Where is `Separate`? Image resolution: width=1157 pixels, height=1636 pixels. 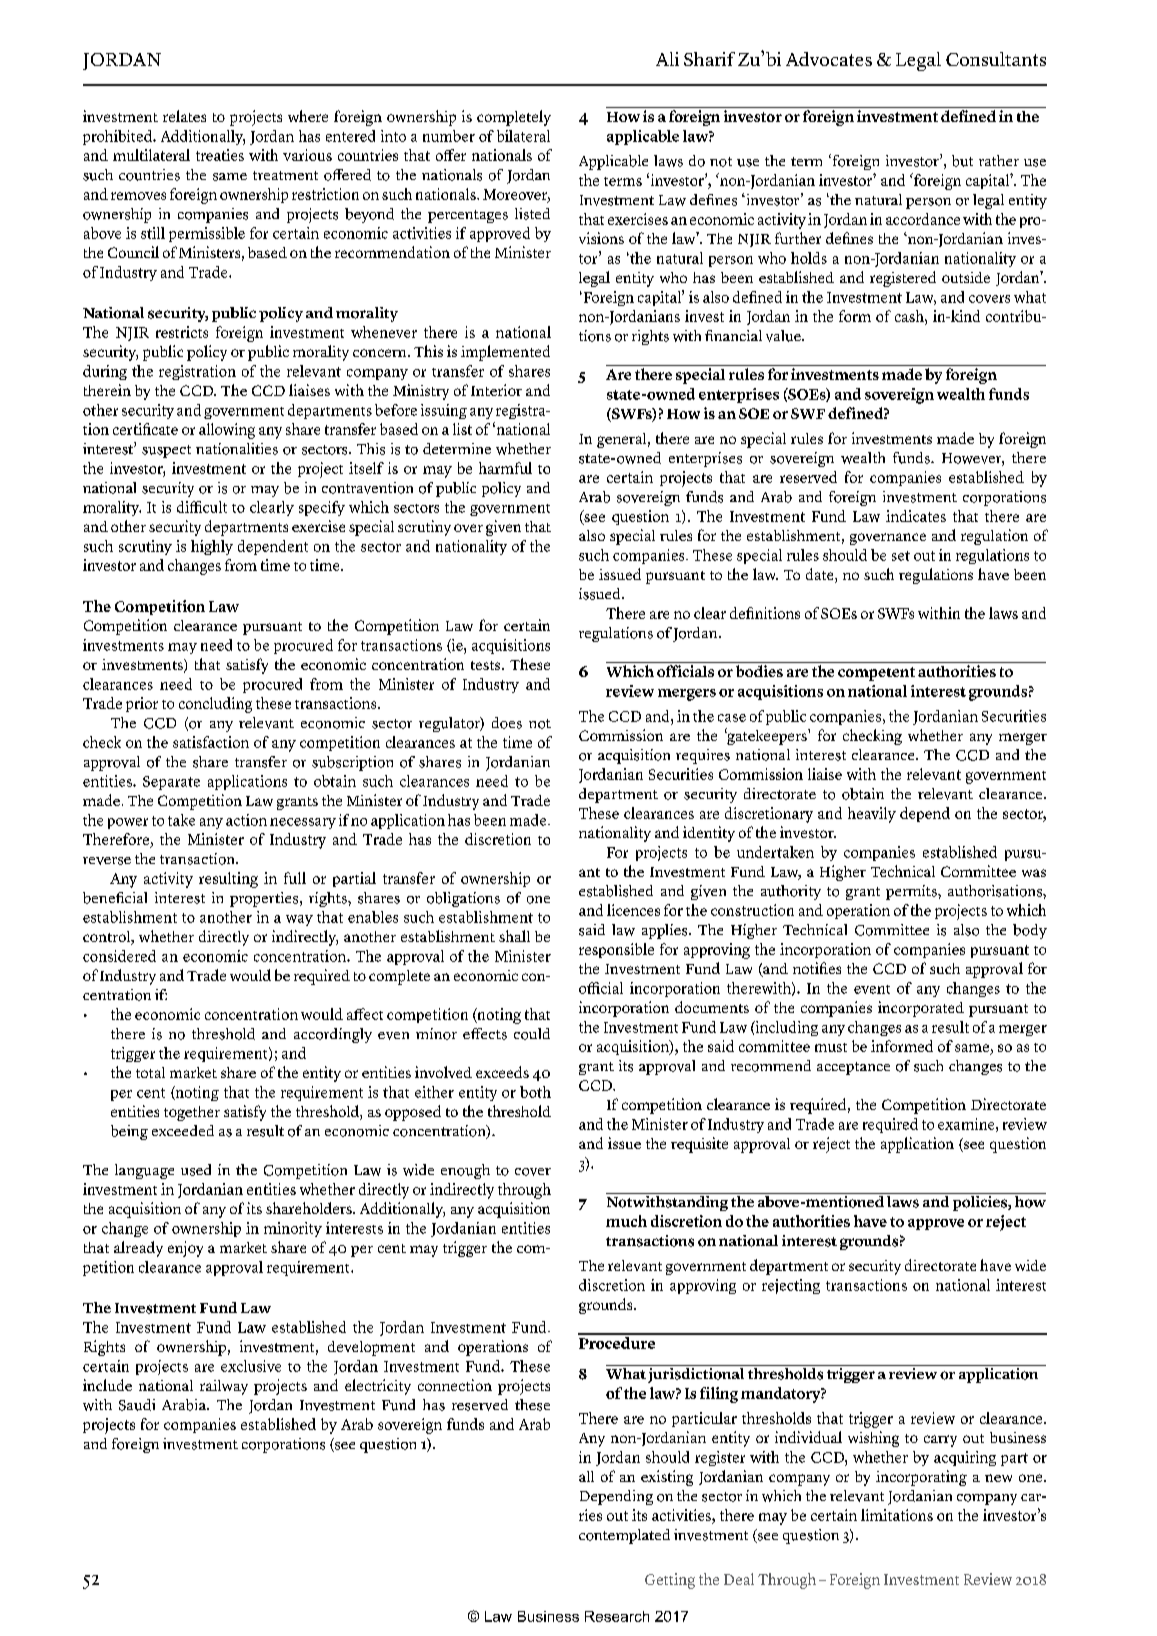 Separate is located at coordinates (171, 783).
